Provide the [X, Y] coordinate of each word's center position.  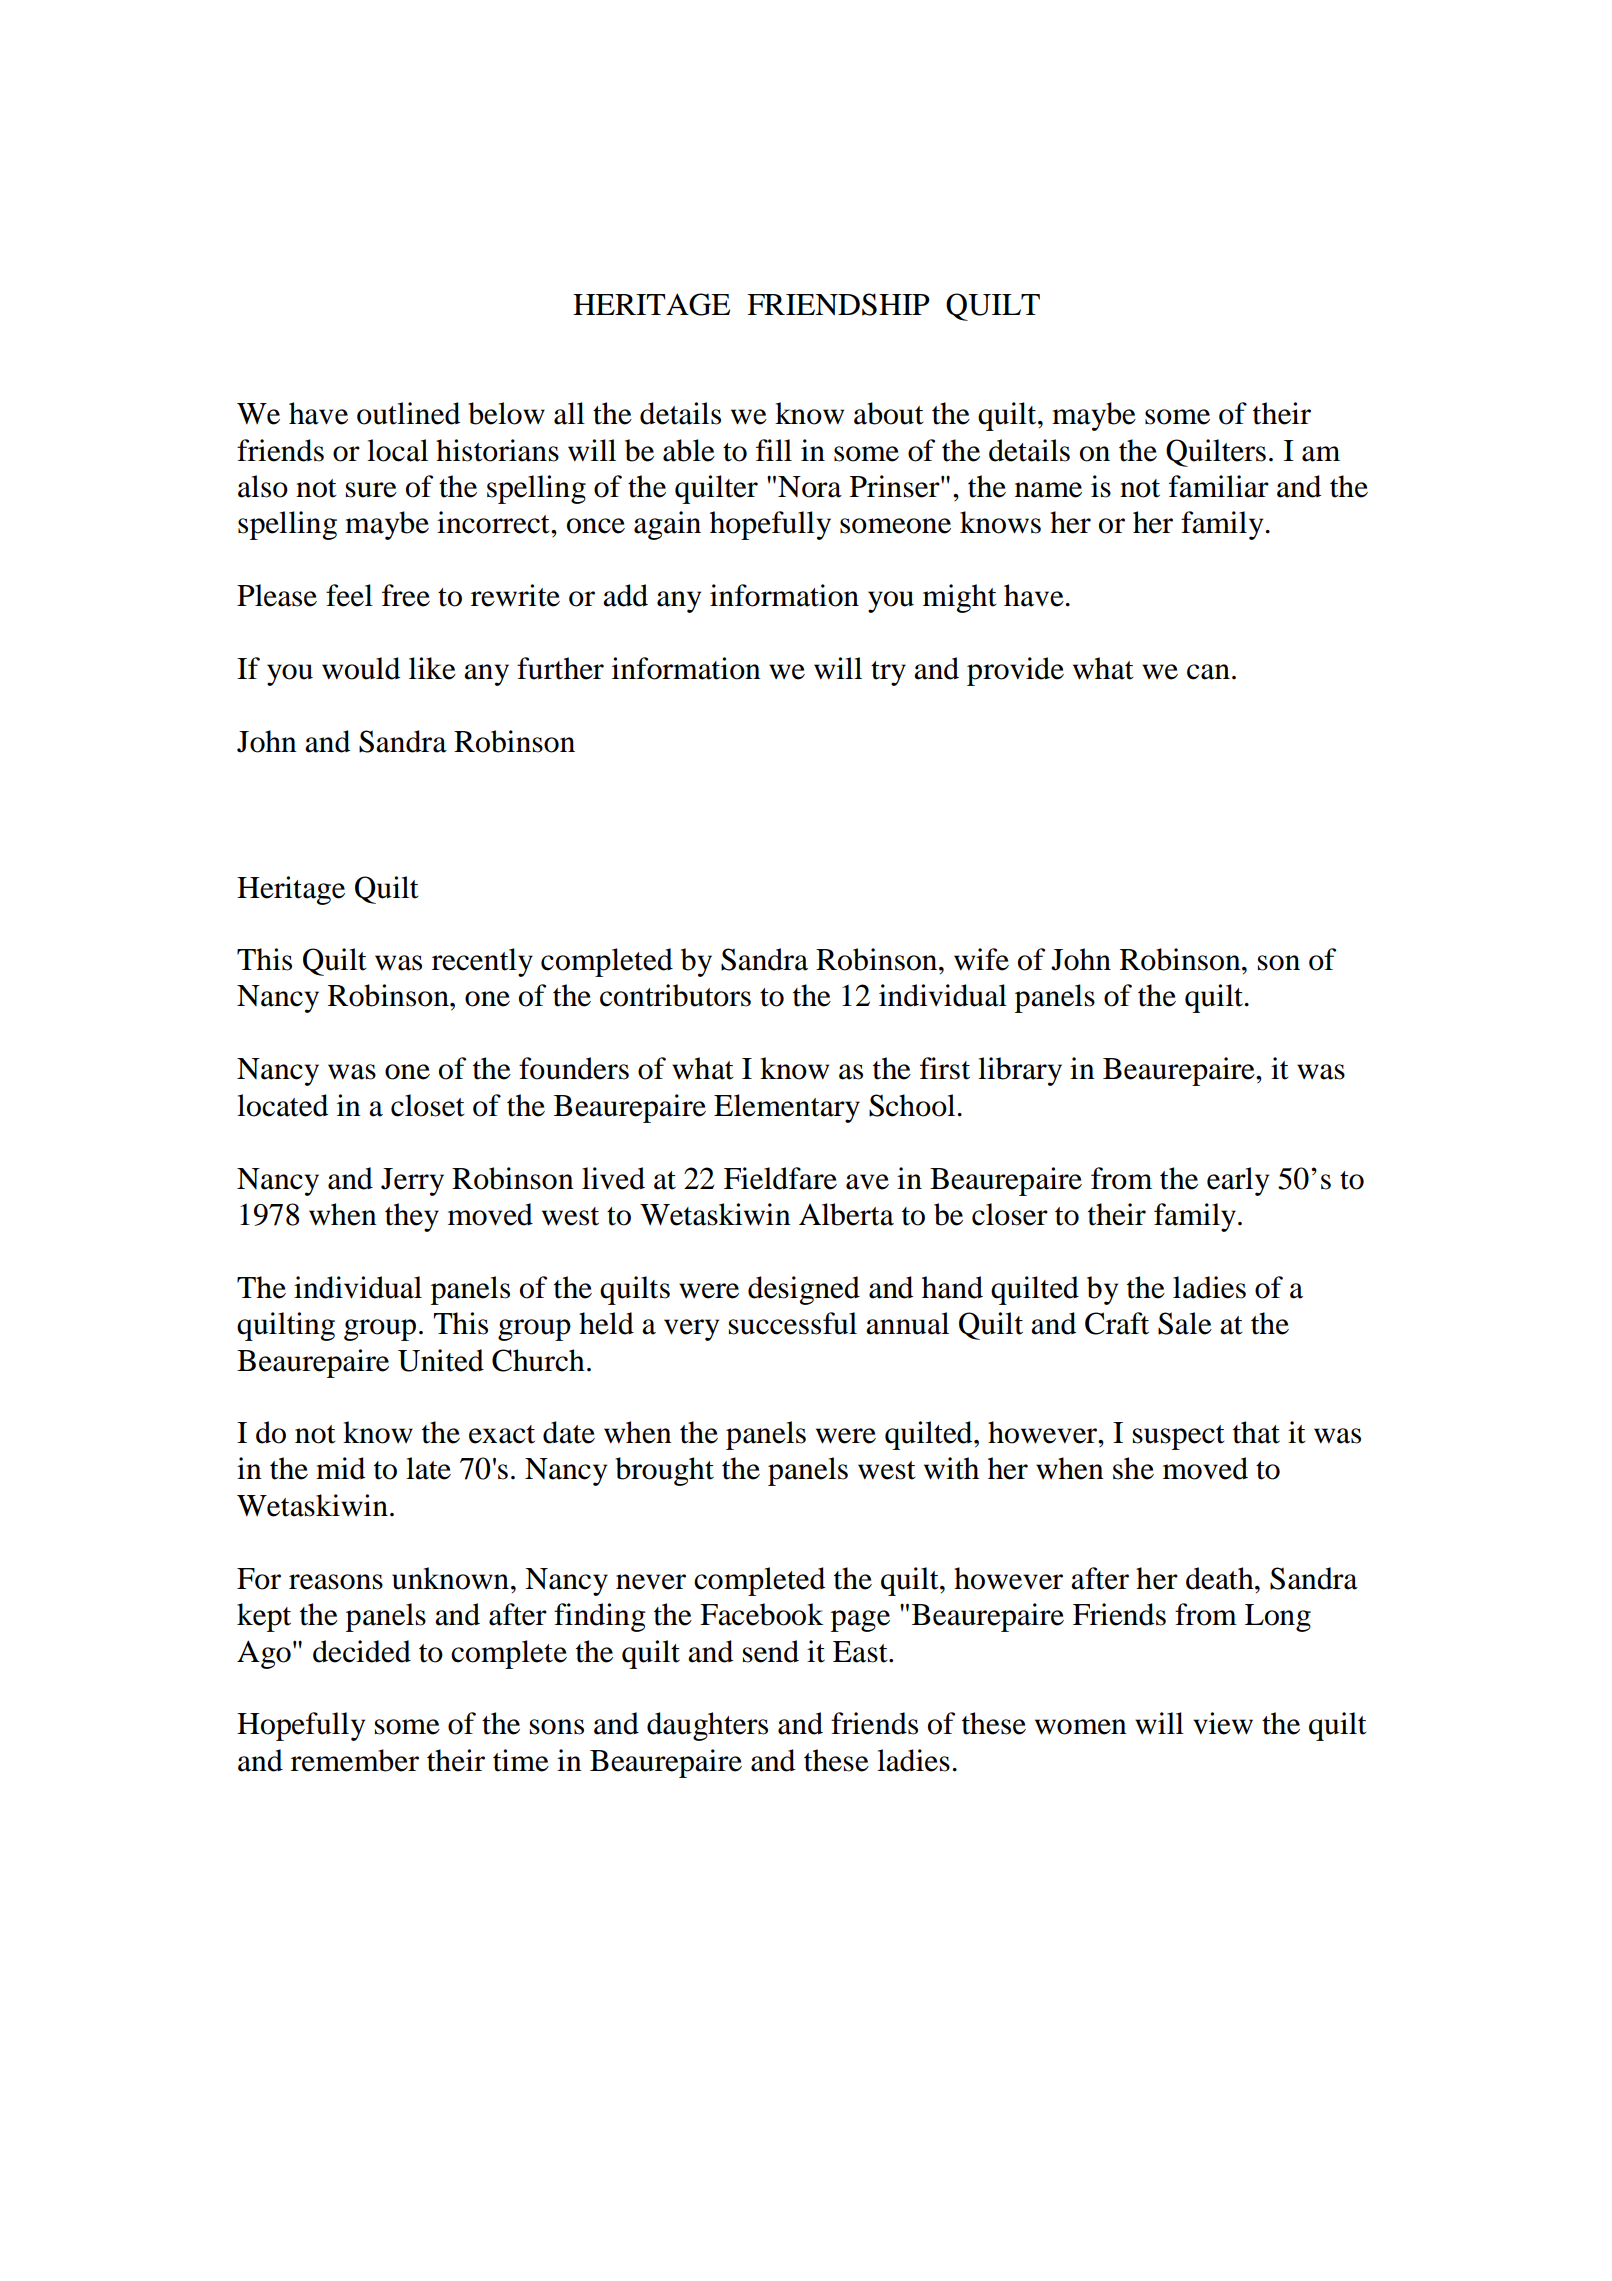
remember [355, 1760]
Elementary [787, 1108]
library [1020, 1071]
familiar [1219, 486]
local [397, 450]
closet [428, 1105]
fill [774, 450]
